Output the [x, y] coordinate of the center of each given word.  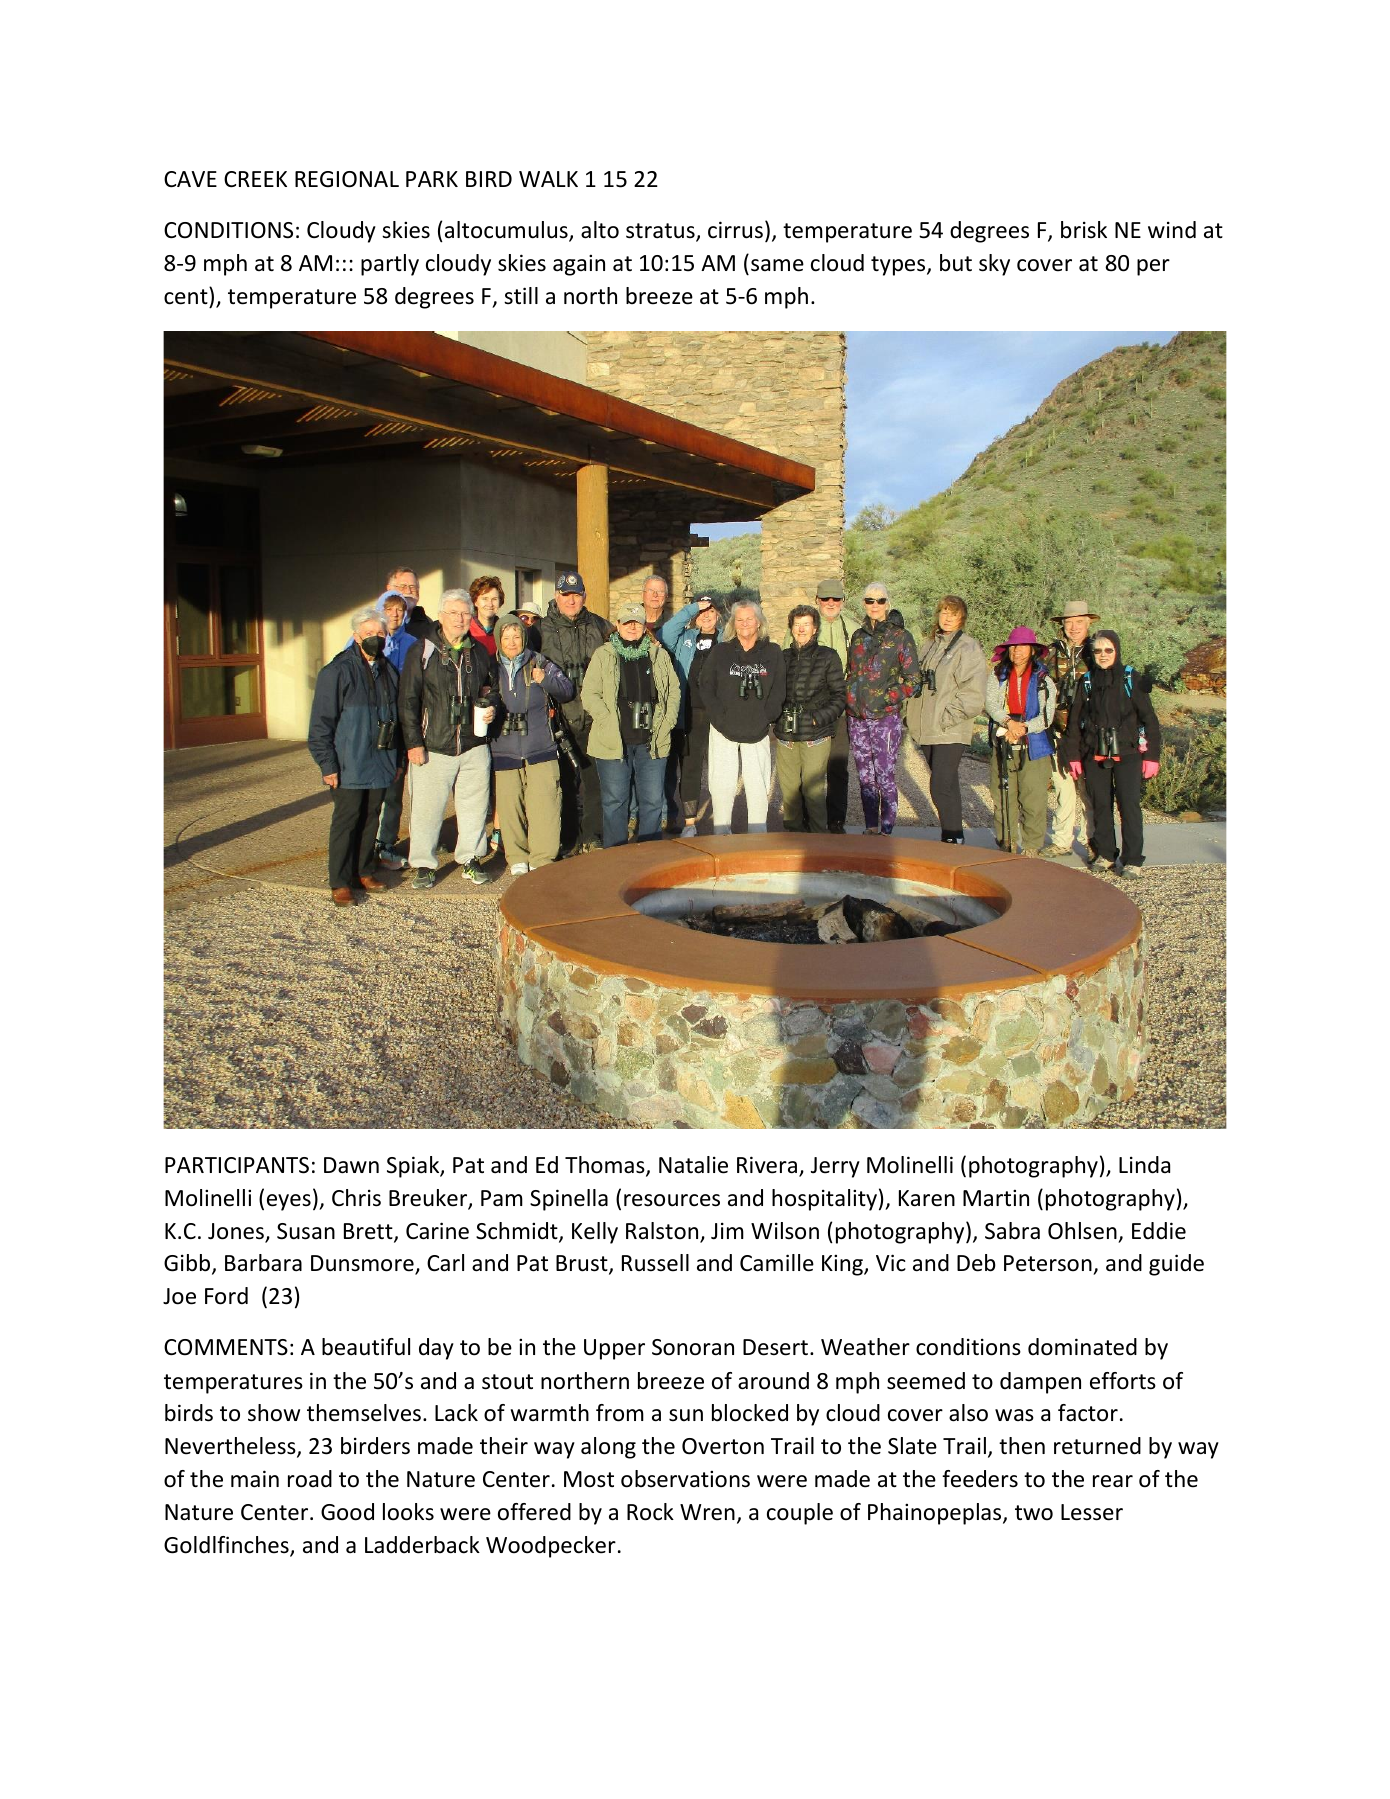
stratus [661, 232]
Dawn [351, 1165]
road [310, 1479]
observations [685, 1479]
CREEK [255, 179]
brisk [1084, 230]
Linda [1144, 1165]
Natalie [693, 1165]
